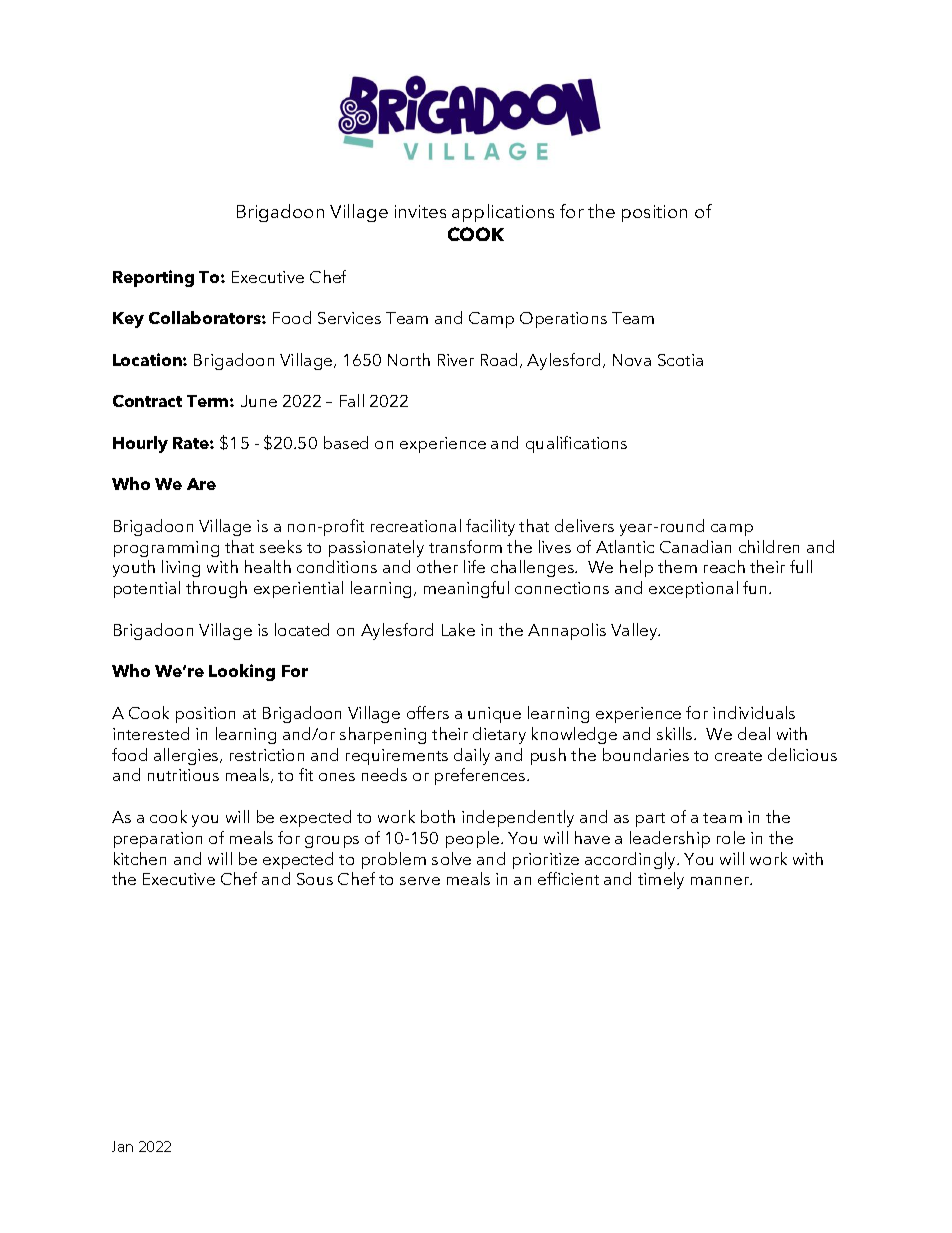 The height and width of the screenshot is (1233, 952). Describe the element at coordinates (680, 360) in the screenshot. I see `Scotia` at that location.
